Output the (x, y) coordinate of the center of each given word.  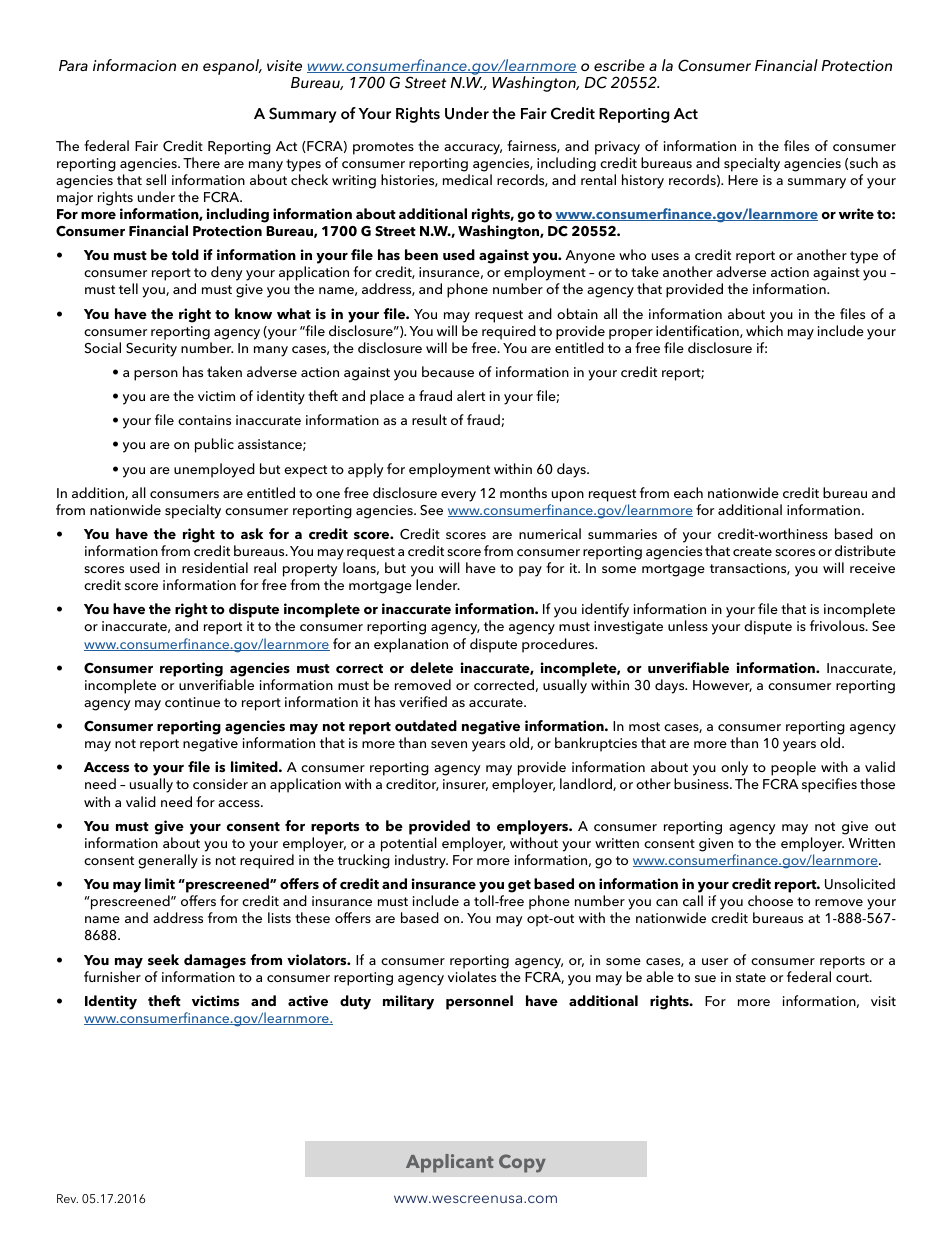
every (458, 496)
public (214, 445)
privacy (617, 148)
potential (409, 844)
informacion (134, 65)
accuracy (473, 149)
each (688, 492)
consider (220, 783)
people (793, 768)
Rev (67, 1198)
